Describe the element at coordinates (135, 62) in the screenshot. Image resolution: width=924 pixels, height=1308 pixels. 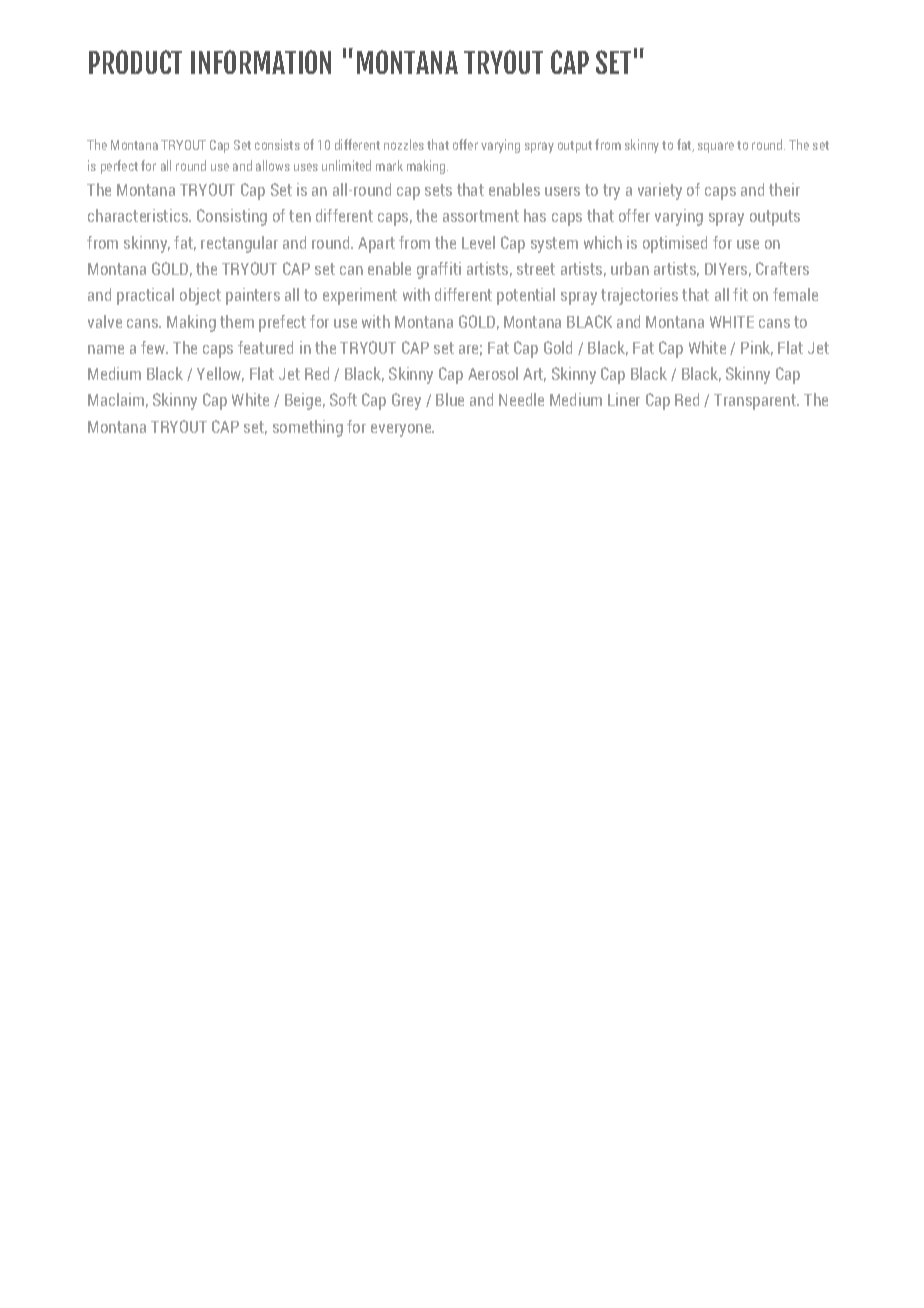
I see `PRODUCT` at that location.
